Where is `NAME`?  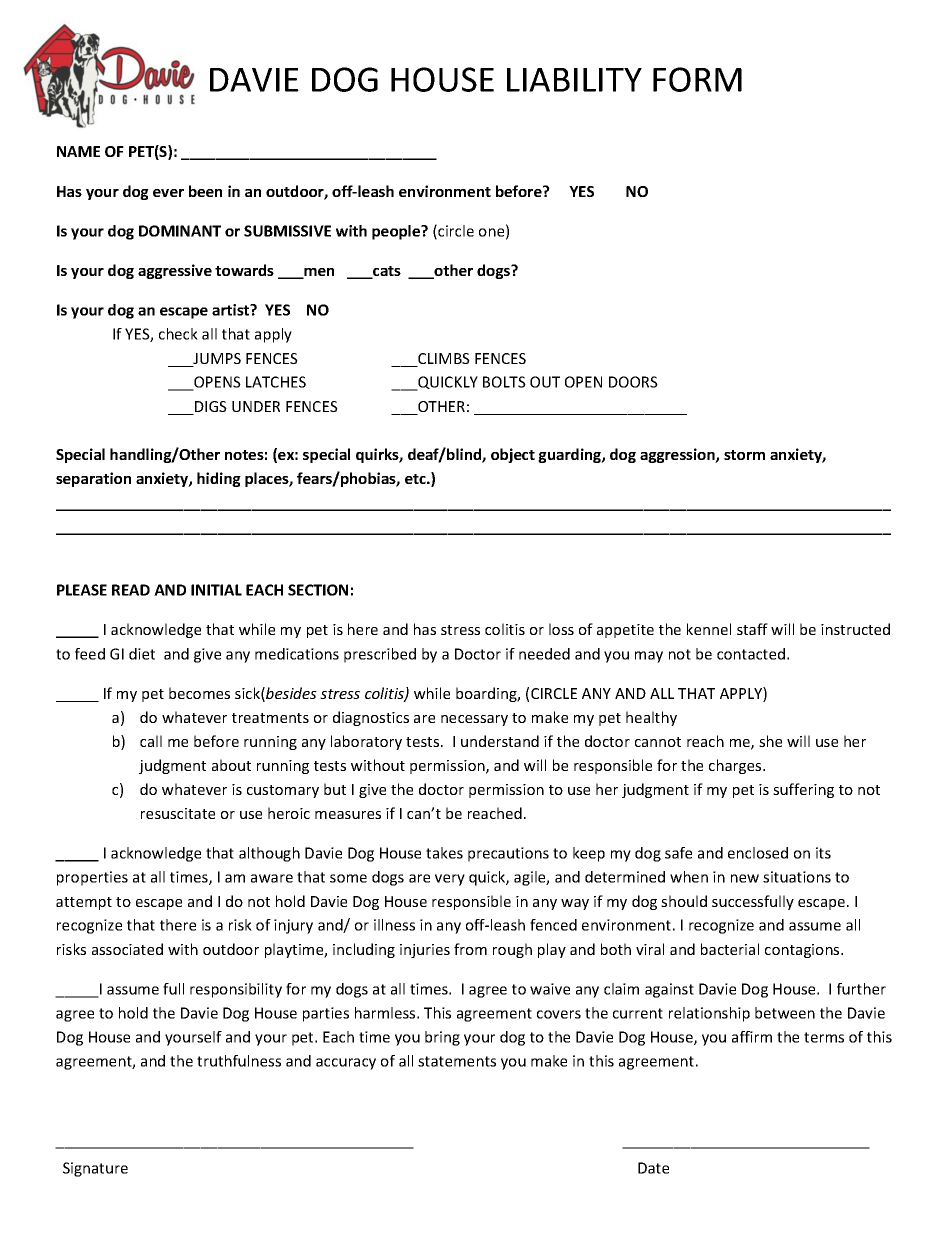 NAME is located at coordinates (78, 151).
